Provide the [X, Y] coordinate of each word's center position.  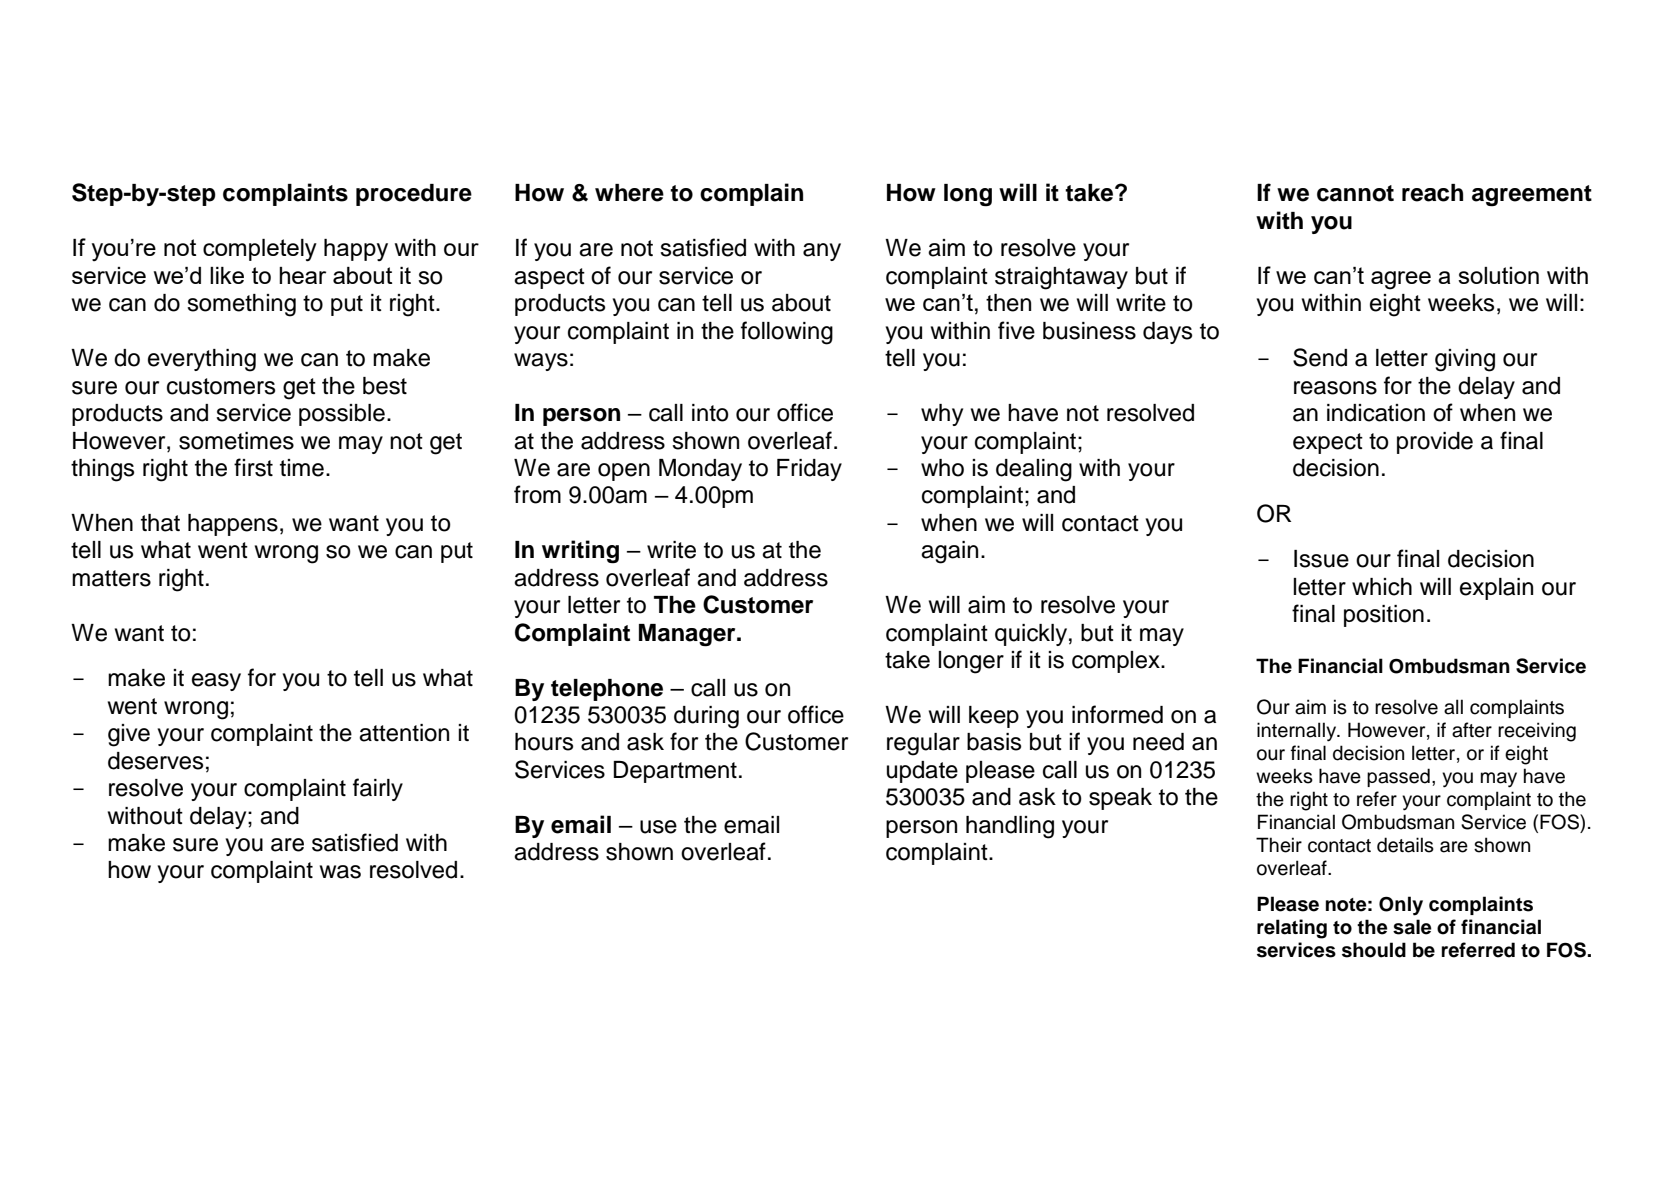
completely [260, 250]
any [822, 252]
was [340, 872]
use [658, 827]
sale [1412, 927]
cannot [1355, 193]
